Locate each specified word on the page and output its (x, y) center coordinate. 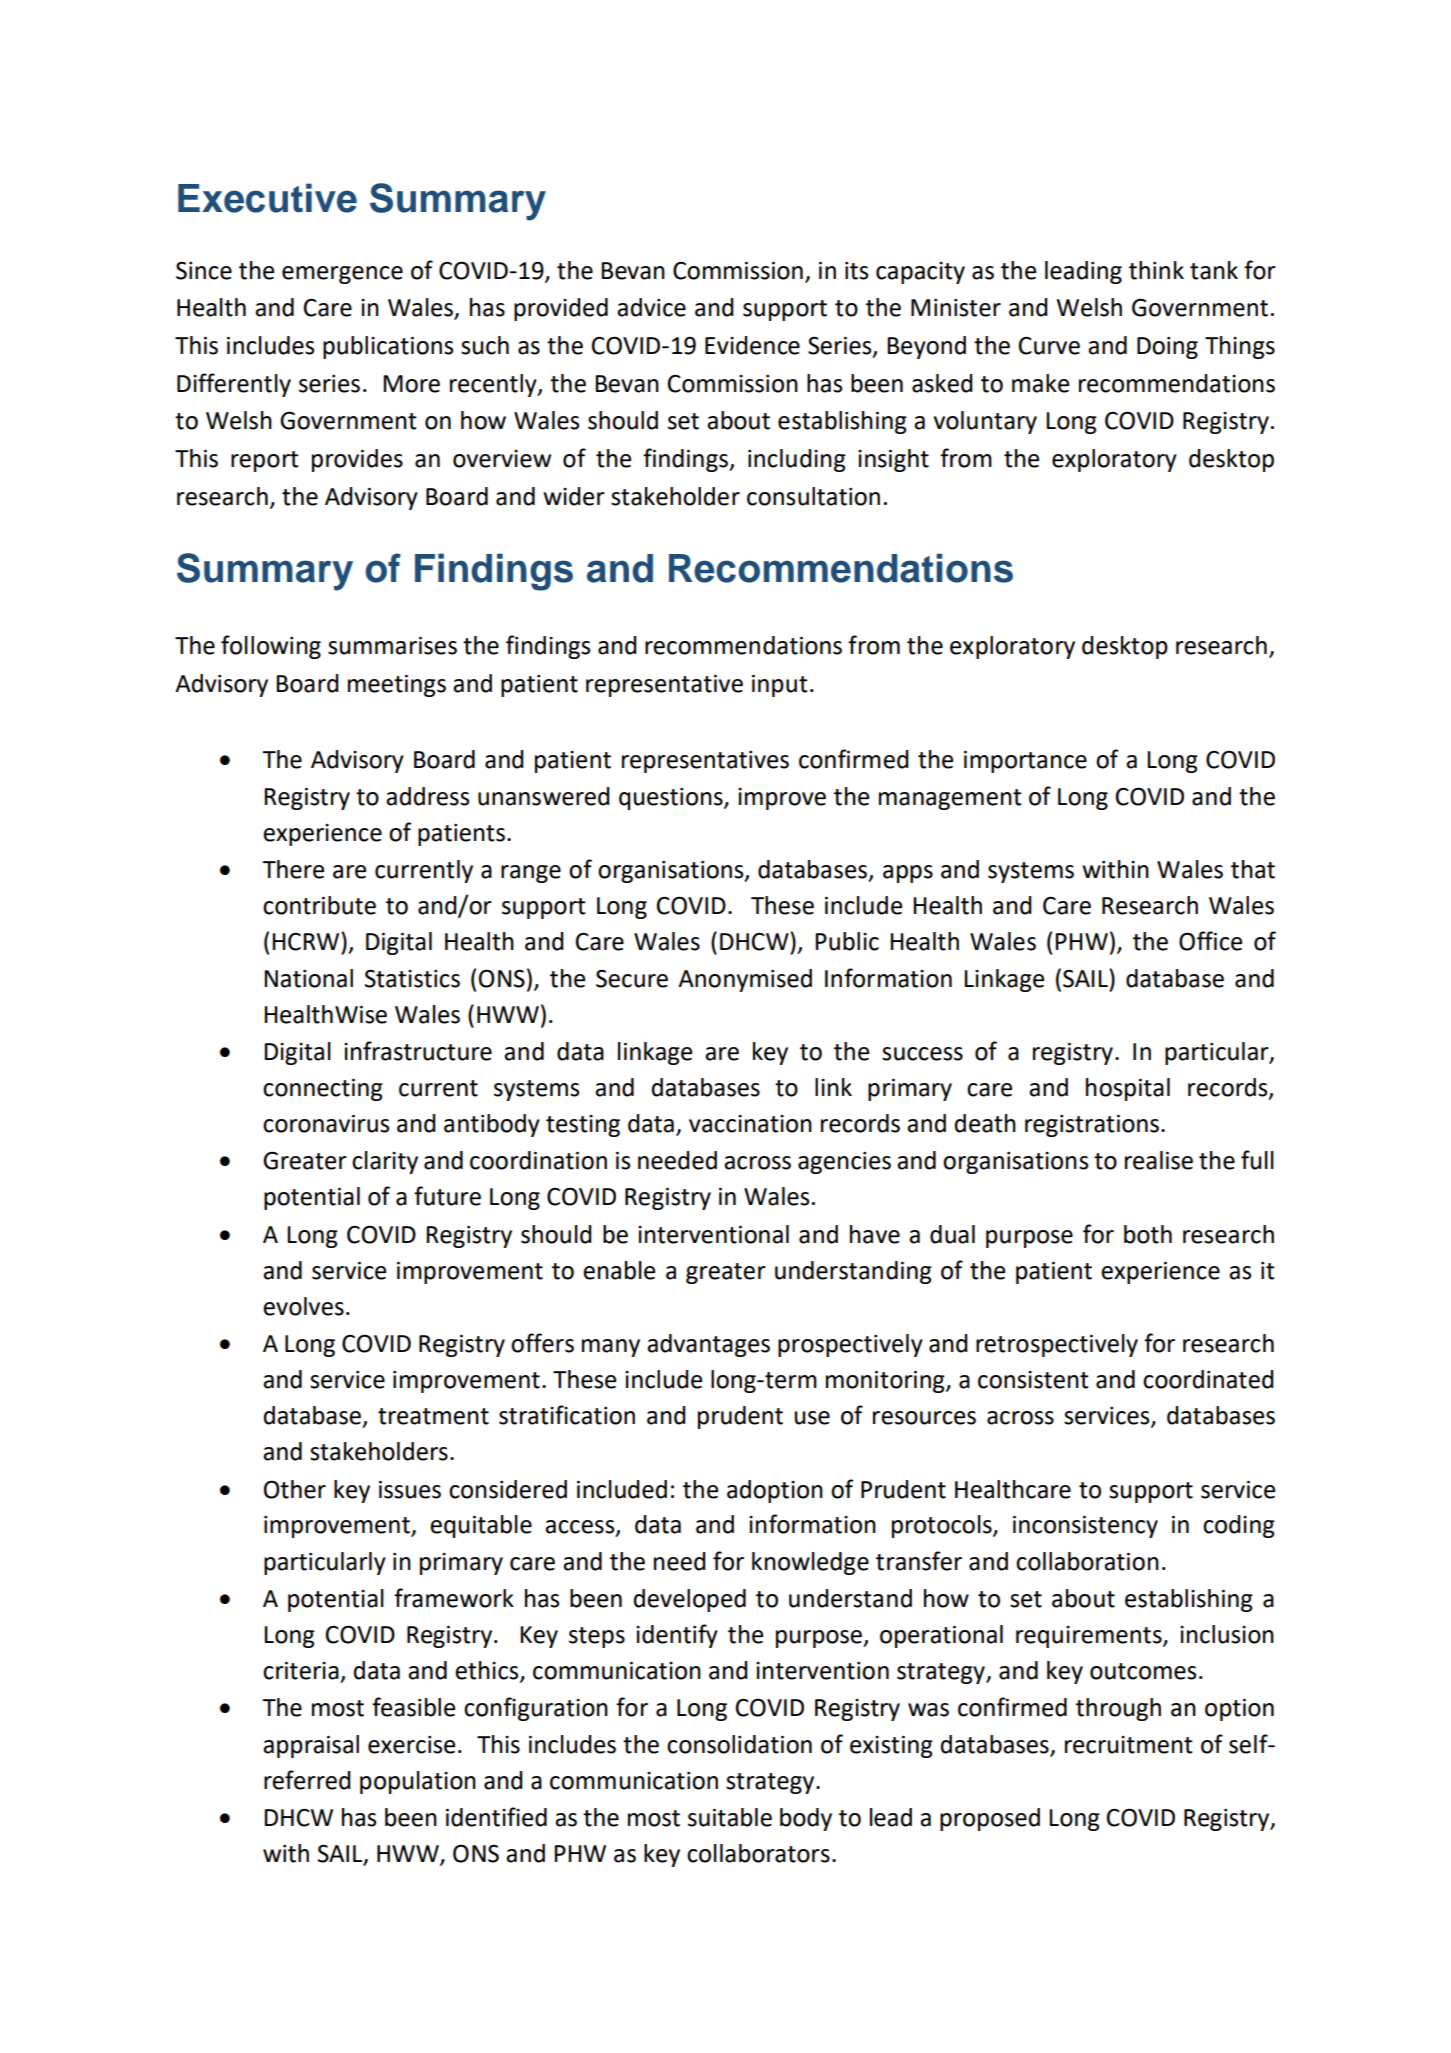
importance (1025, 762)
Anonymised (745, 980)
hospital (1128, 1089)
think (1156, 270)
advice (651, 307)
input (780, 686)
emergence (342, 275)
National (308, 978)
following (271, 647)
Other (295, 1489)
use (812, 1418)
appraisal (311, 1746)
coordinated (1208, 1379)
